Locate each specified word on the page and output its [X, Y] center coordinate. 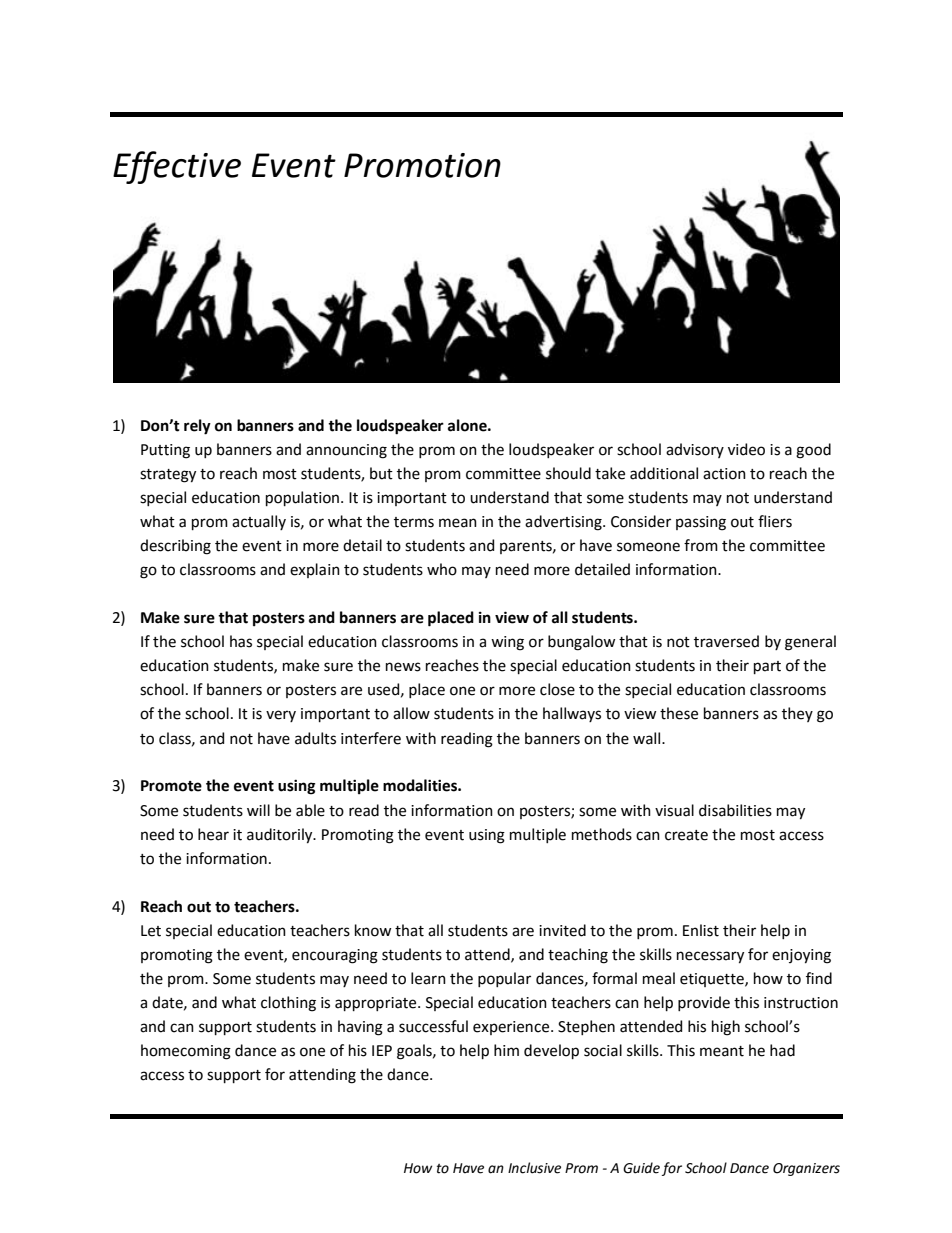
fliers [775, 521]
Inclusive [534, 1168]
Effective [177, 167]
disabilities [735, 810]
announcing [346, 451]
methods [602, 834]
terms [414, 522]
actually [259, 522]
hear [213, 834]
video [746, 449]
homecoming [186, 1052]
